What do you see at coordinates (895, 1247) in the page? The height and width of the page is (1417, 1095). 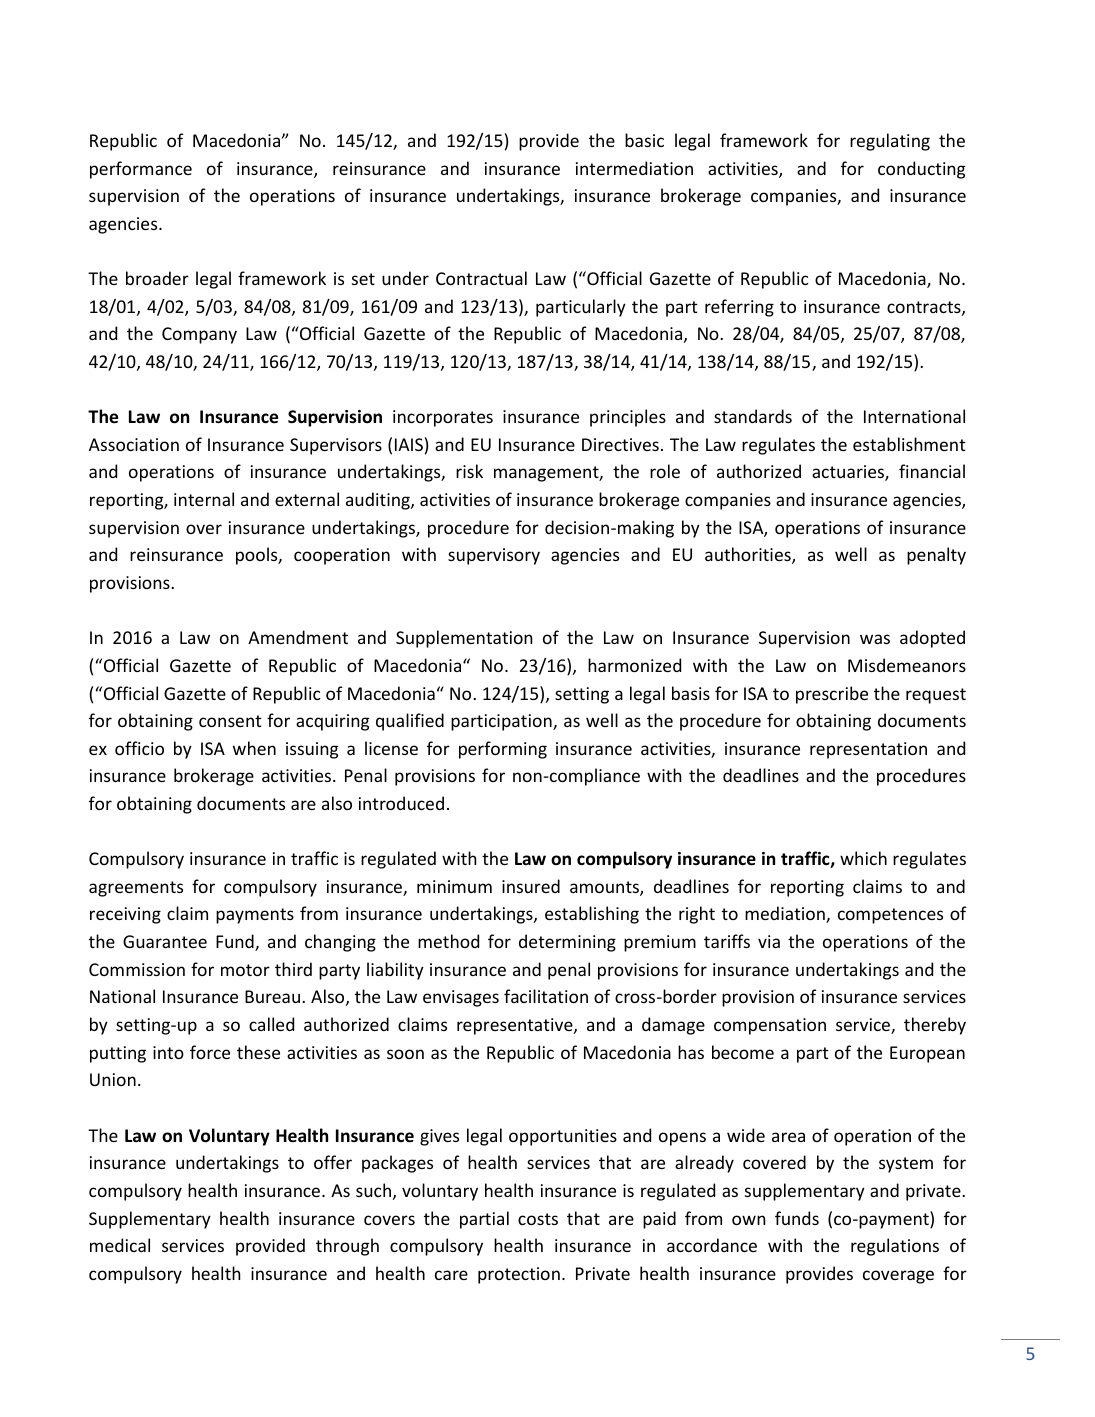 I see `regulations` at bounding box center [895, 1247].
